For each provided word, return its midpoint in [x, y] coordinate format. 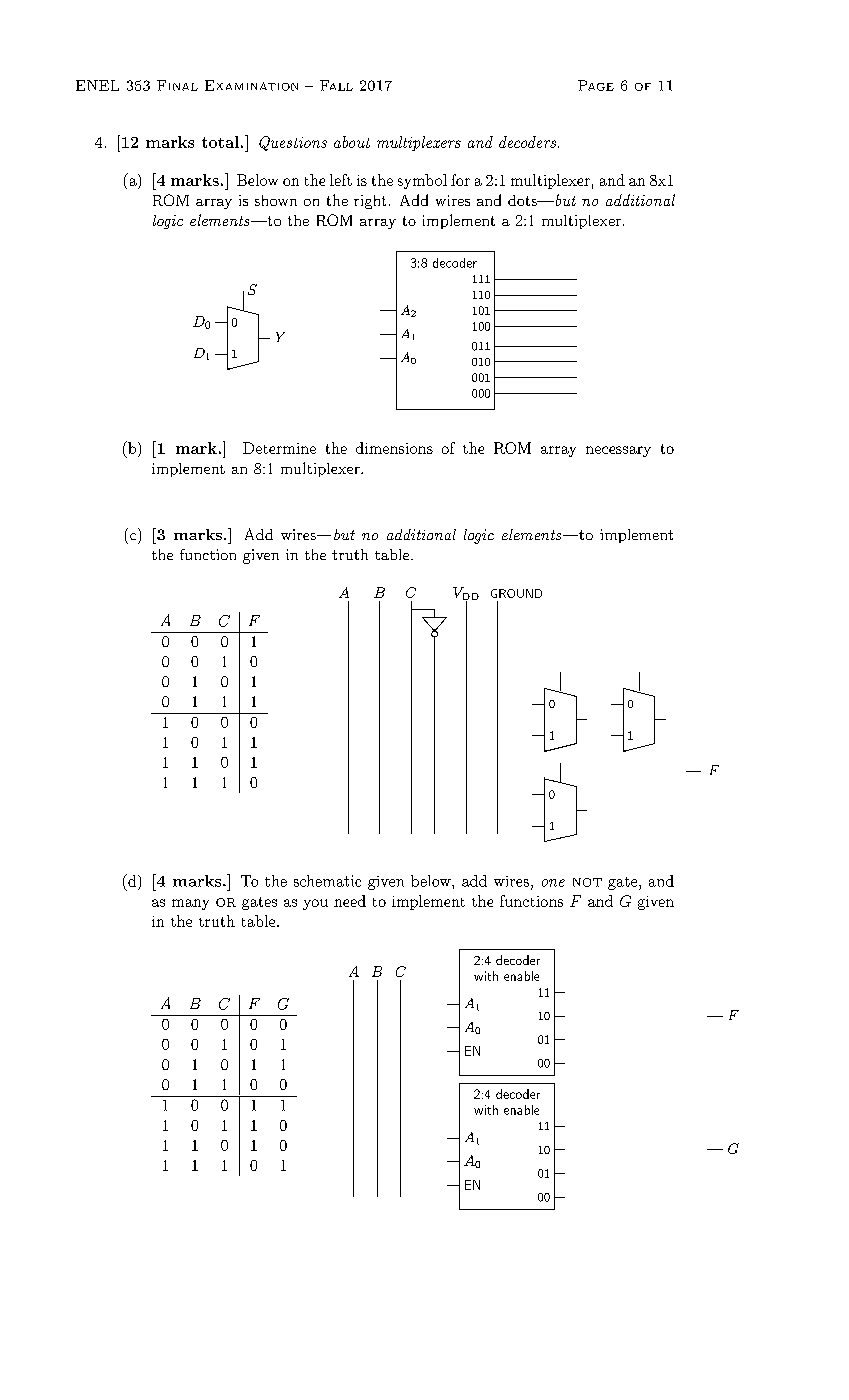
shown [276, 200]
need [350, 901]
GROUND [516, 593]
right [370, 202]
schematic [327, 881]
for [460, 180]
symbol [422, 181]
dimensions [394, 448]
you [315, 904]
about [352, 142]
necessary [618, 451]
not [587, 882]
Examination [251, 85]
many [190, 904]
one [553, 883]
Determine [279, 448]
